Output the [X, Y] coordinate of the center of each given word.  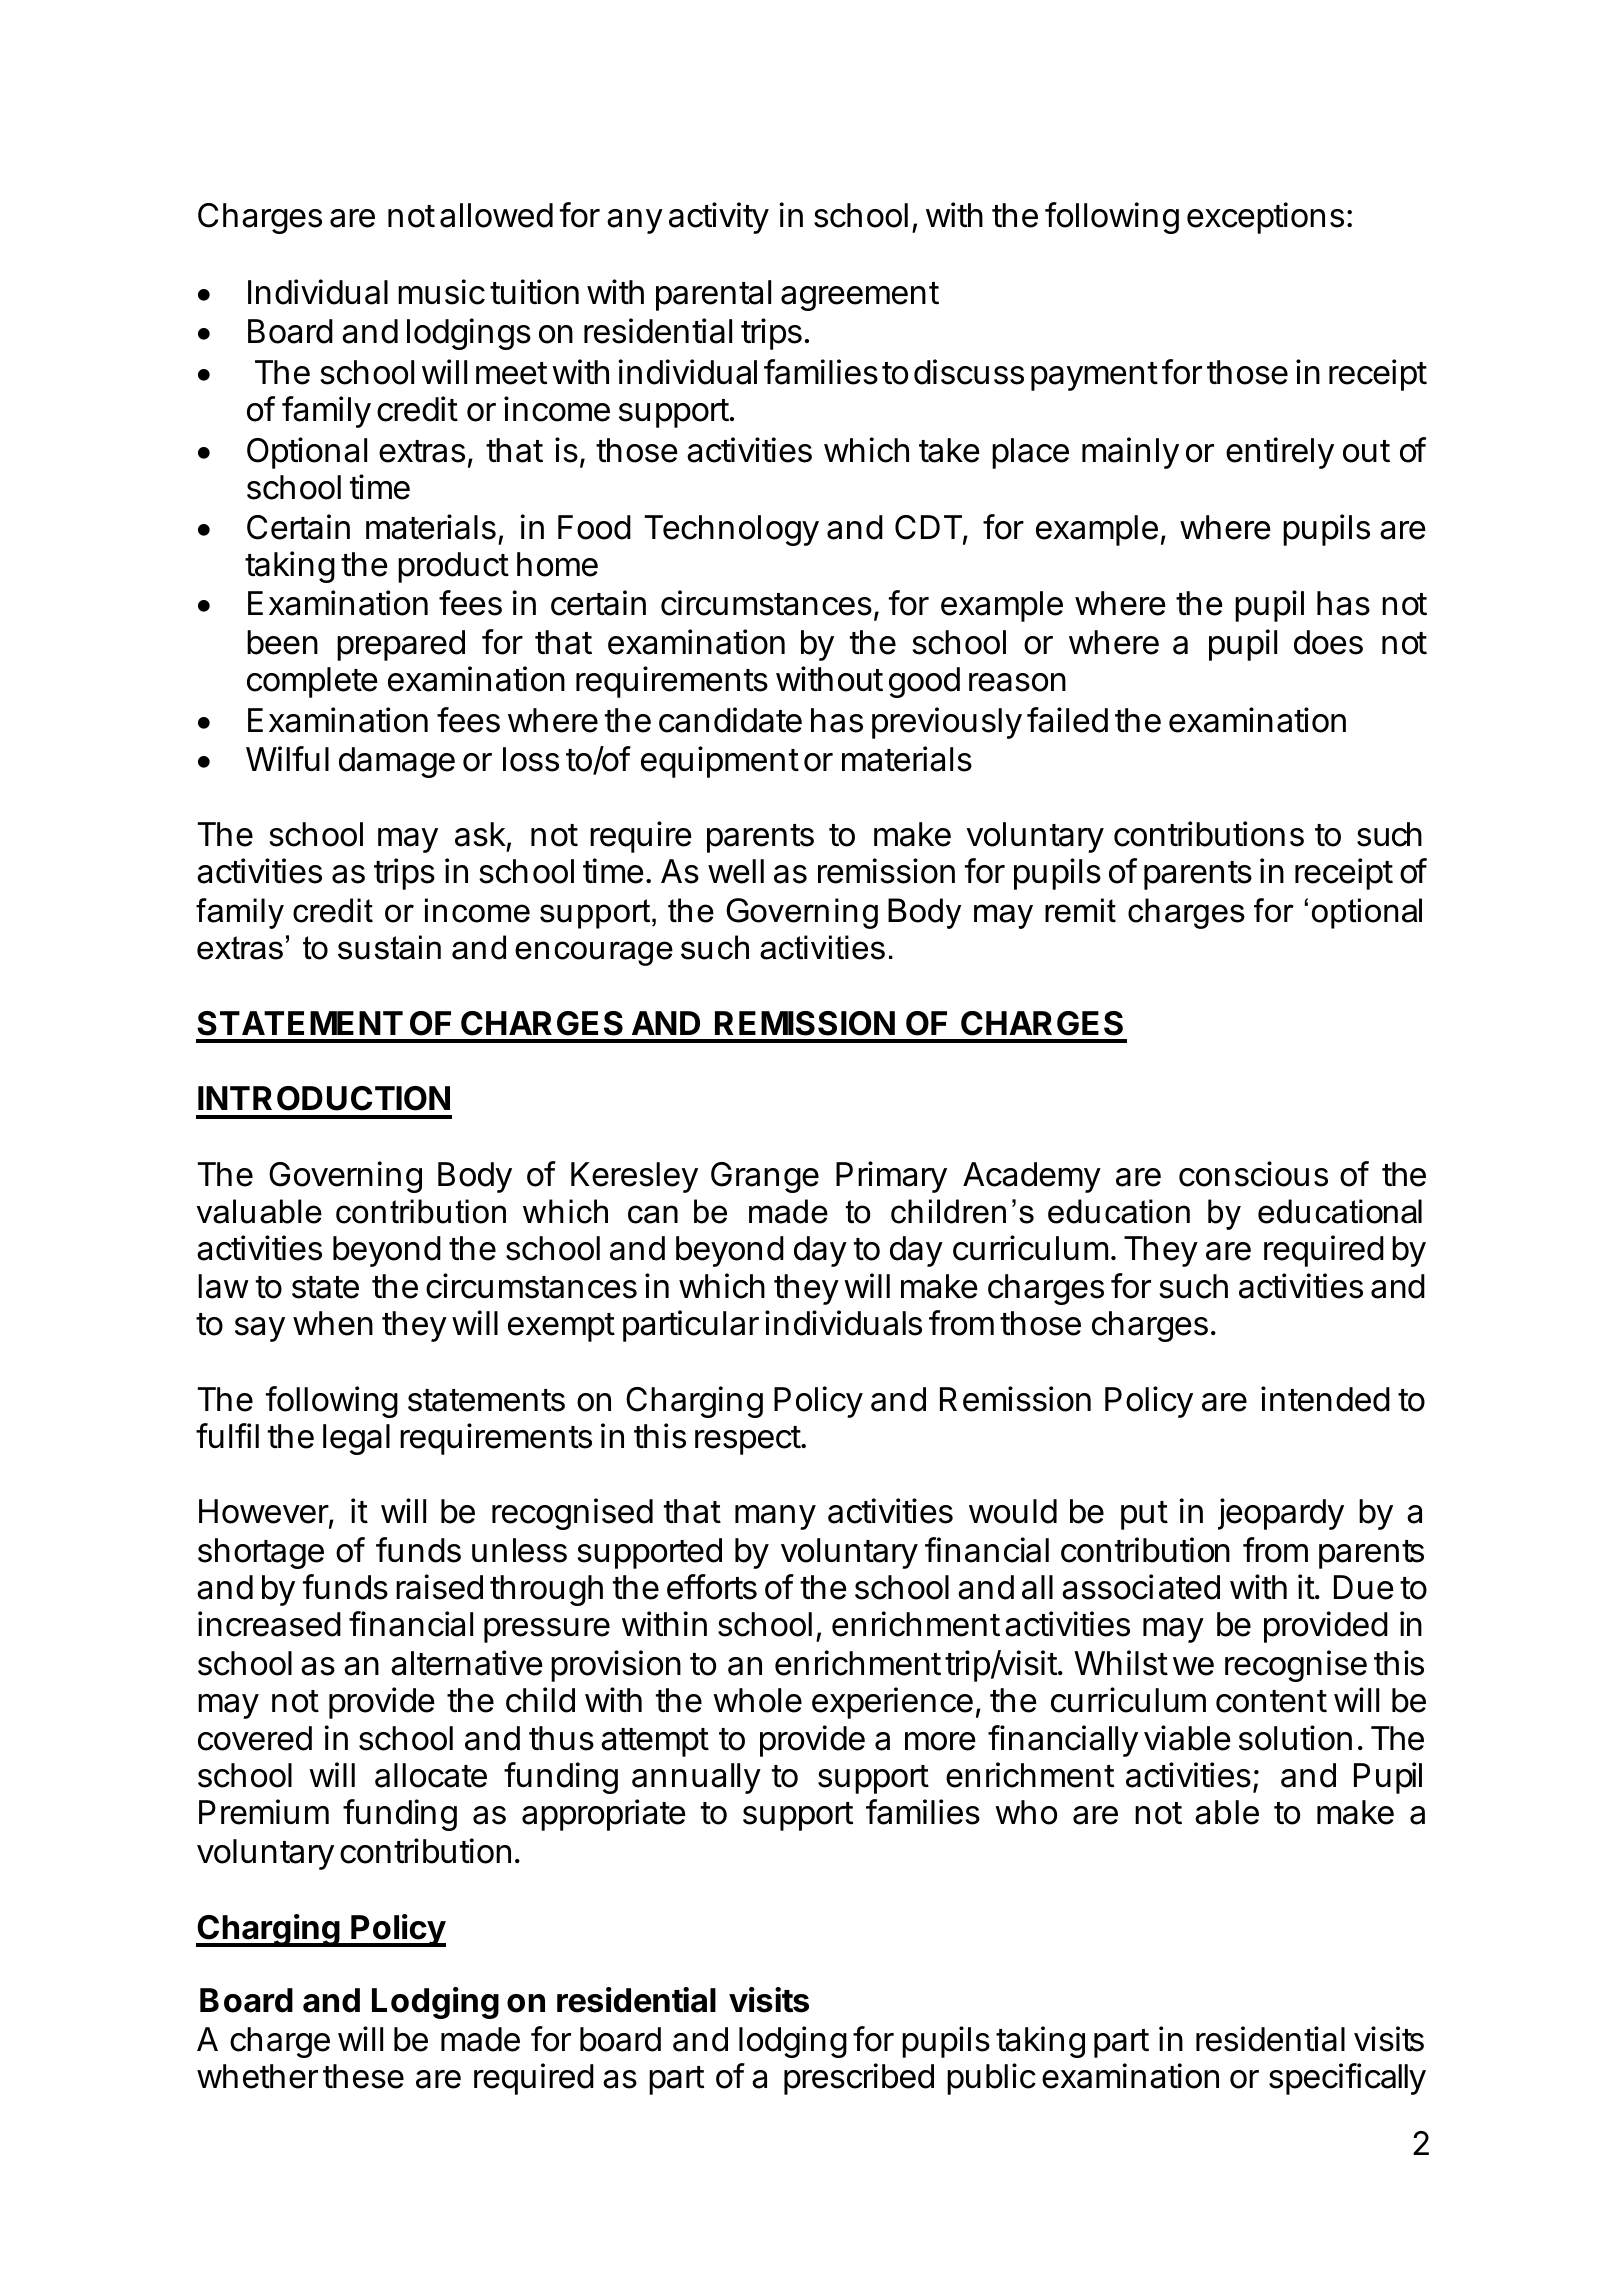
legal [356, 1439]
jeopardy [1281, 1514]
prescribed [859, 2079]
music [441, 292]
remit [1080, 910]
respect [748, 1440]
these [363, 2076]
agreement [860, 296]
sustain [389, 947]
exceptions [1265, 218]
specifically [1347, 2079]
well [736, 871]
